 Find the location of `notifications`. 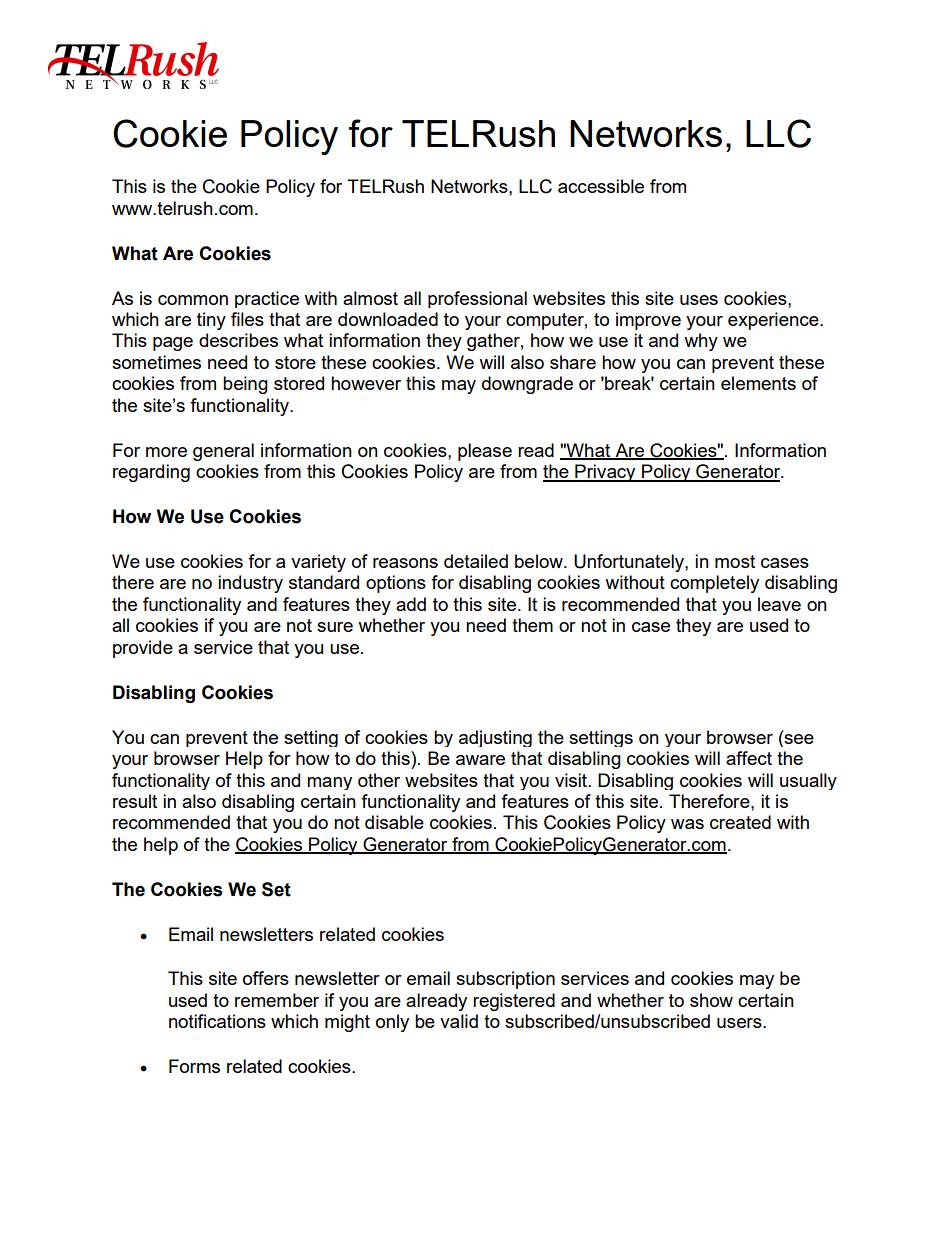

notifications is located at coordinates (217, 1021).
